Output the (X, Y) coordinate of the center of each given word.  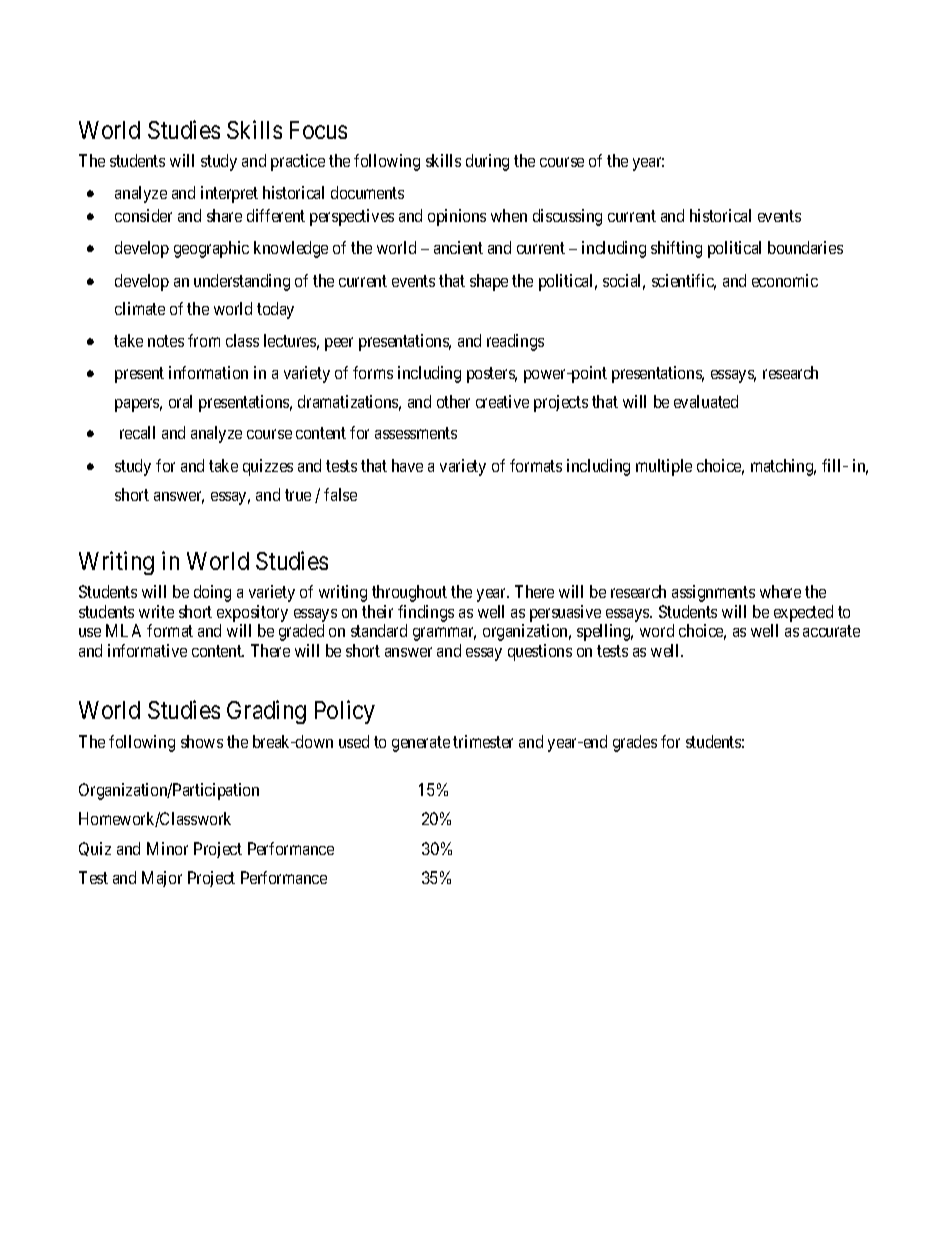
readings (515, 342)
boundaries (805, 247)
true (298, 495)
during (487, 162)
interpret (229, 194)
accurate (831, 631)
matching (783, 467)
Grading (266, 712)
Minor (167, 848)
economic (785, 280)
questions (540, 652)
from (204, 340)
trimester (483, 741)
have (407, 465)
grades (635, 743)
